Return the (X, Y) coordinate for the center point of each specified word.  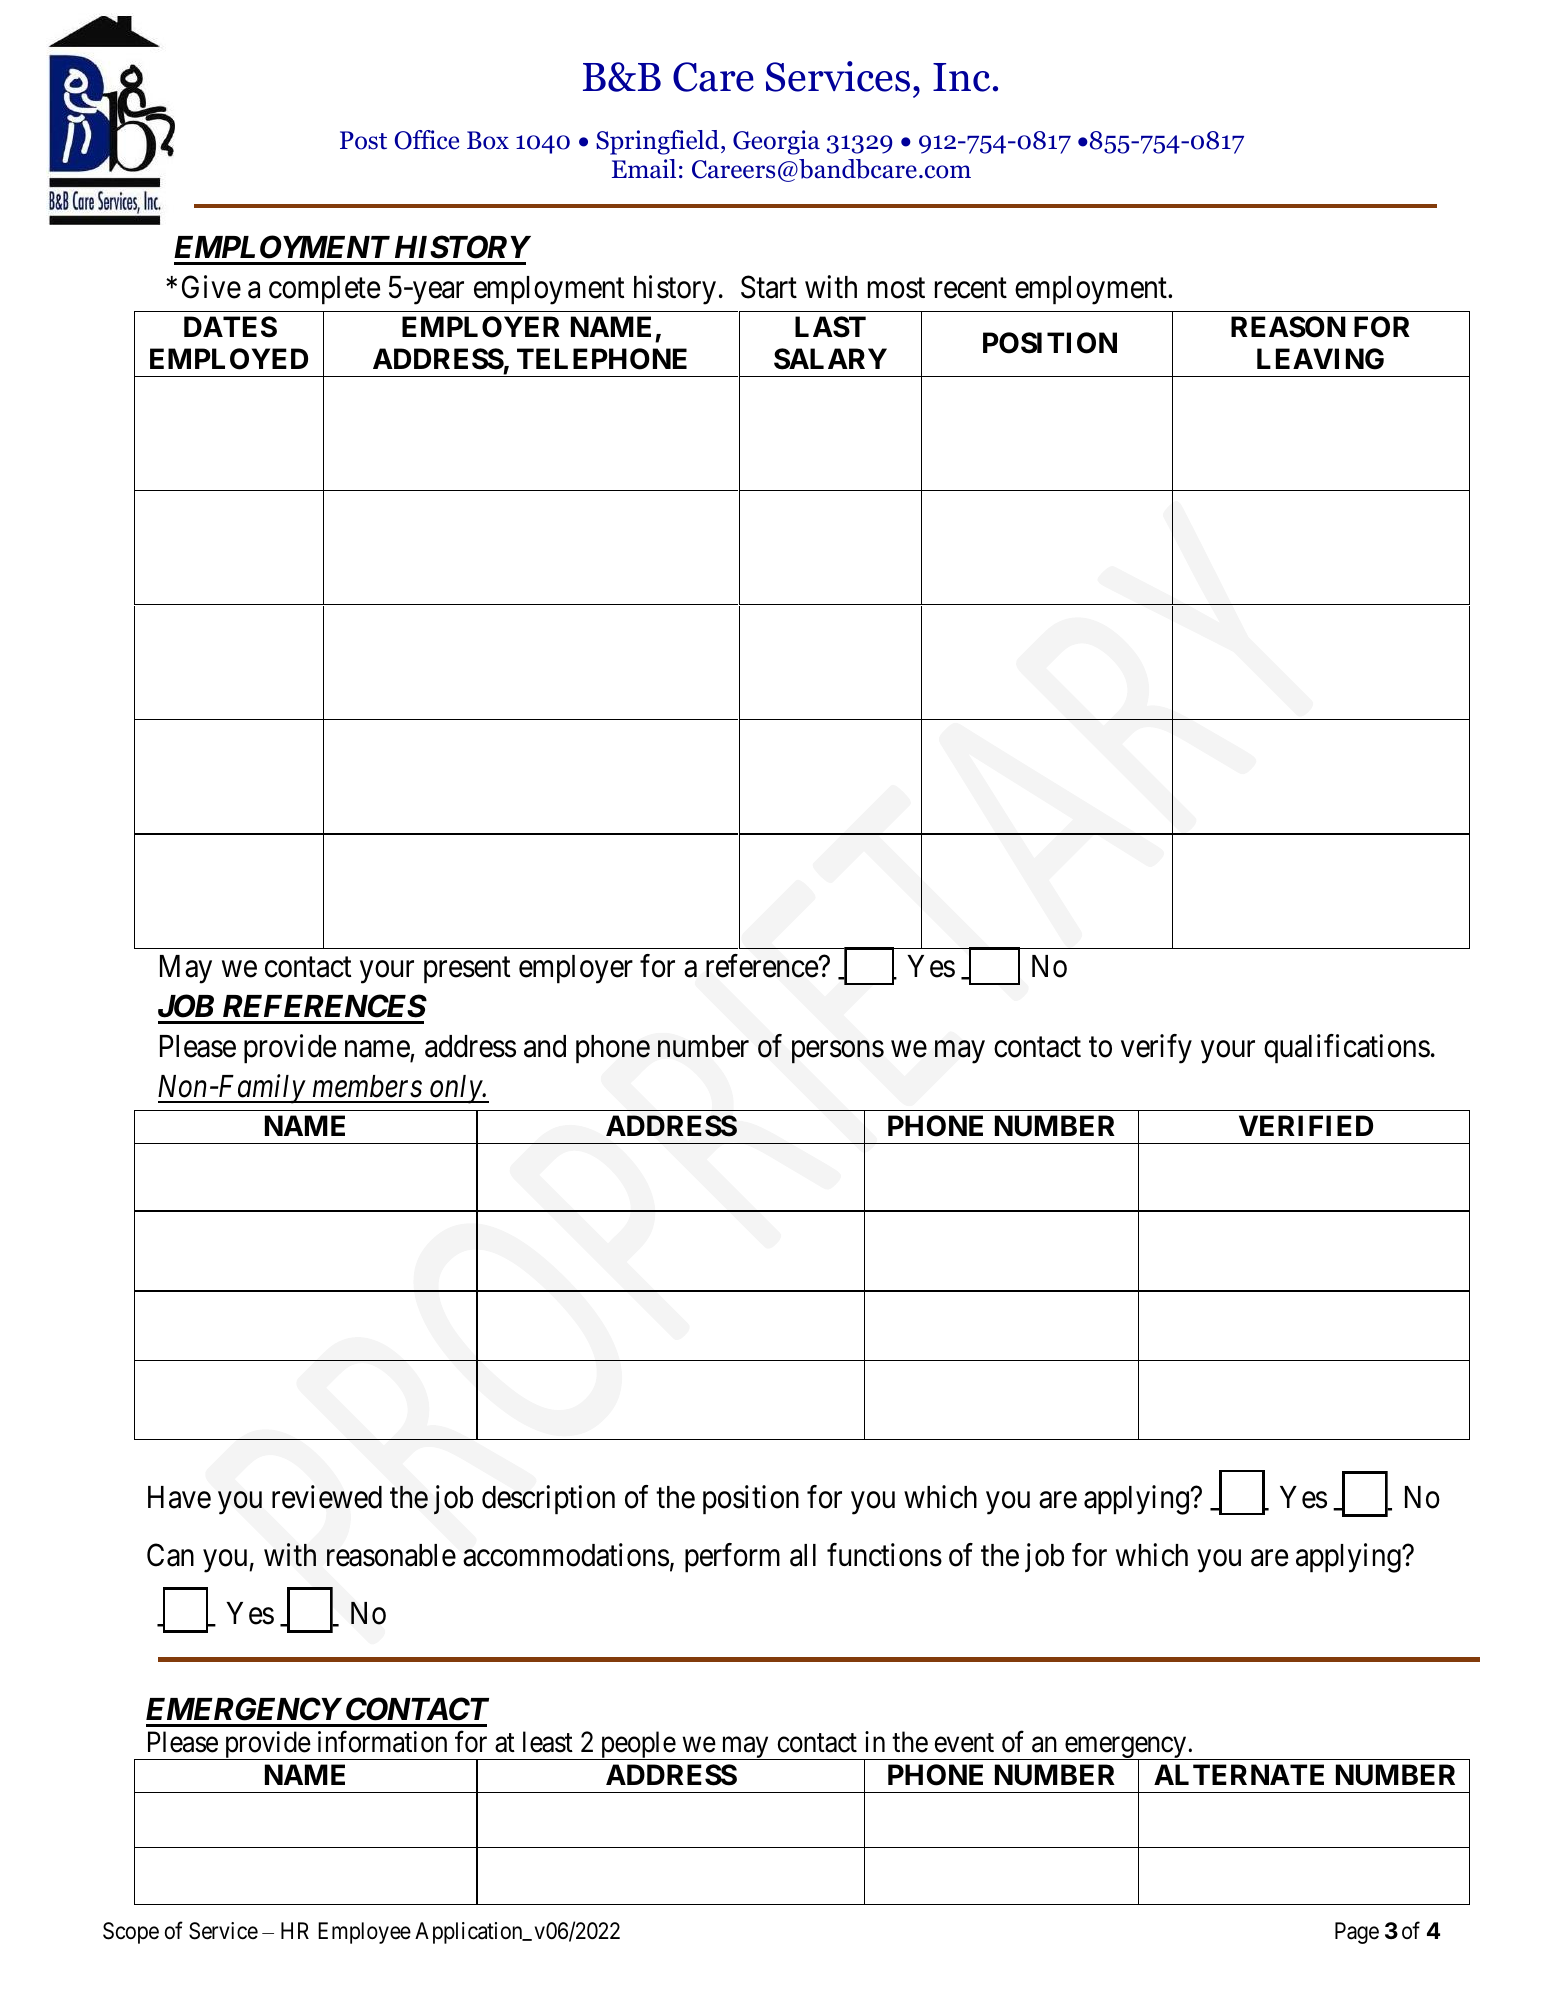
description (548, 1500)
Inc (961, 77)
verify (1156, 1049)
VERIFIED (1306, 1125)
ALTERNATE (1239, 1774)
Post (363, 140)
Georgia (776, 142)
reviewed (327, 1497)
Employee (364, 1933)
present (467, 970)
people (637, 1745)
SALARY (830, 359)
